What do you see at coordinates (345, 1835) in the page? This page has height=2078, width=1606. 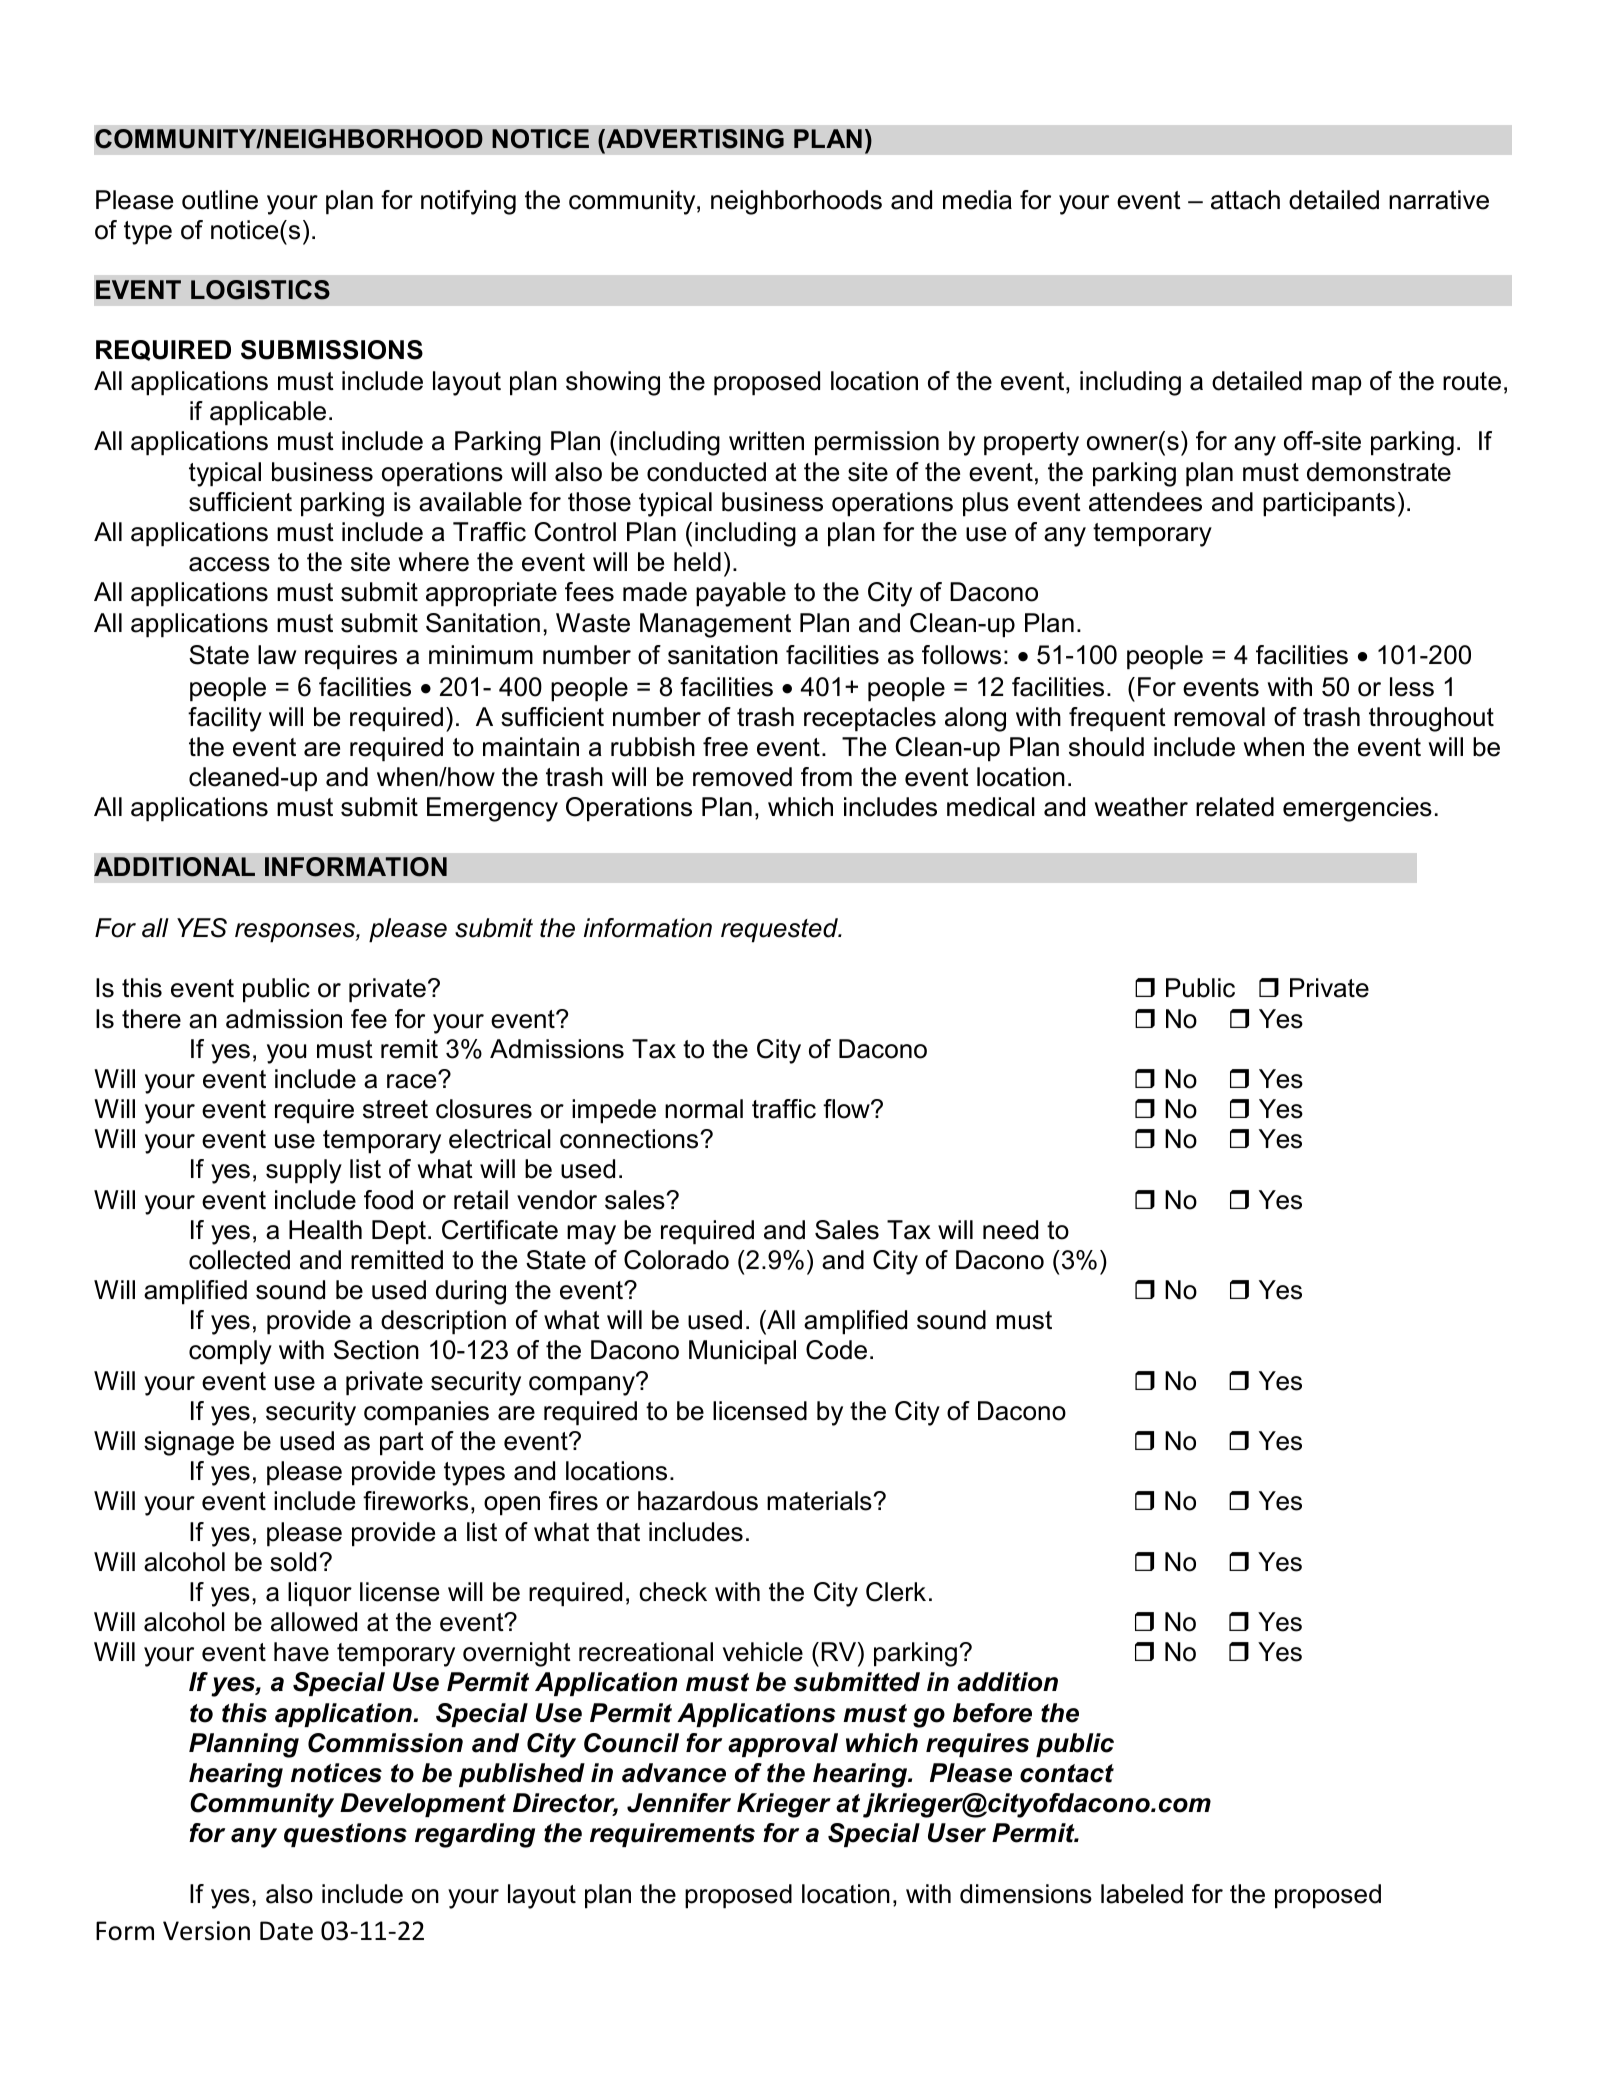 I see `questions` at bounding box center [345, 1835].
